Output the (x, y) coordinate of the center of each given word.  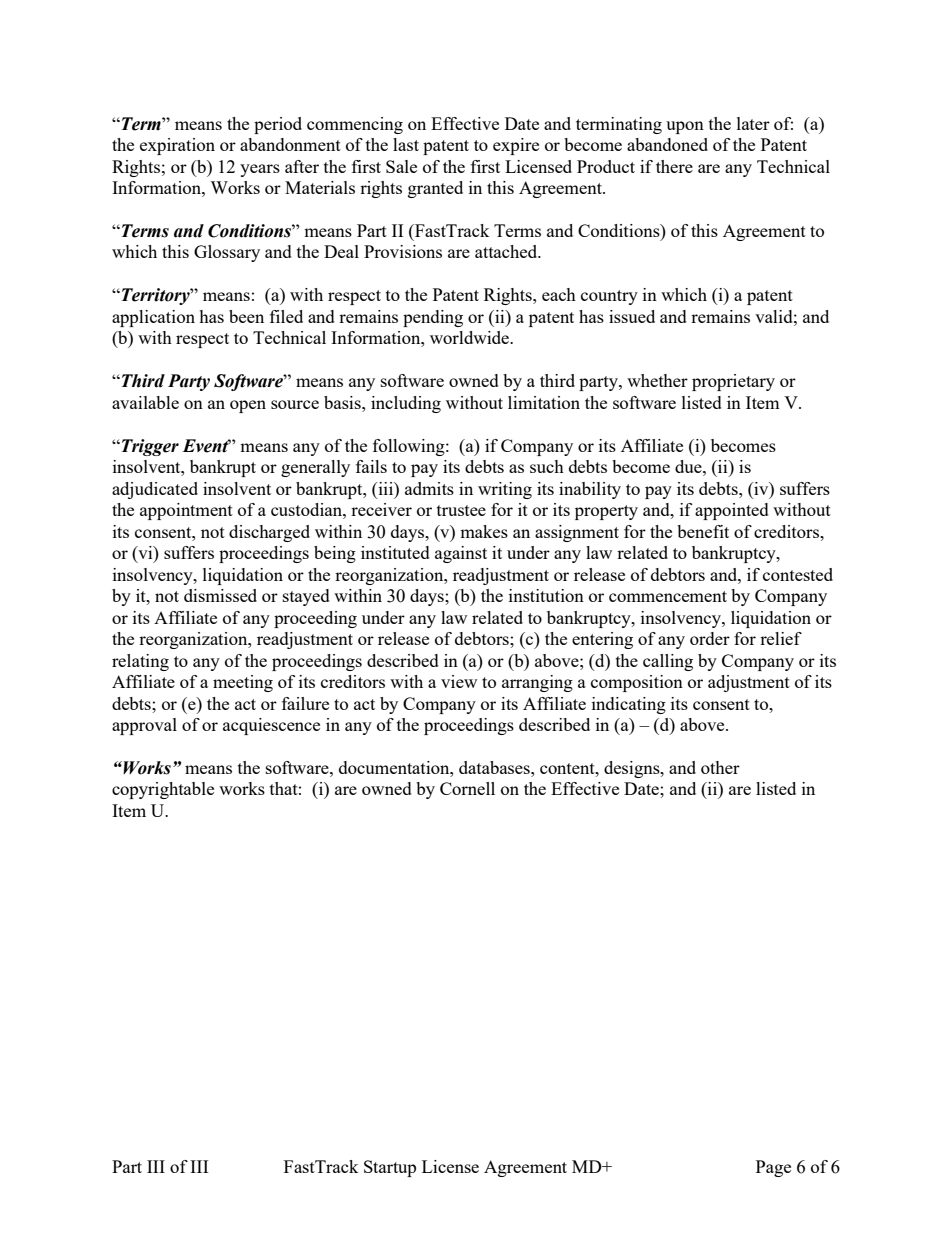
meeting (243, 683)
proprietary (733, 382)
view (459, 681)
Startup (390, 1168)
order (710, 638)
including (406, 404)
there (674, 166)
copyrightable (163, 790)
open (248, 406)
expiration (177, 146)
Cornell (467, 788)
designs (633, 769)
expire (516, 146)
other (720, 767)
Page (773, 1168)
